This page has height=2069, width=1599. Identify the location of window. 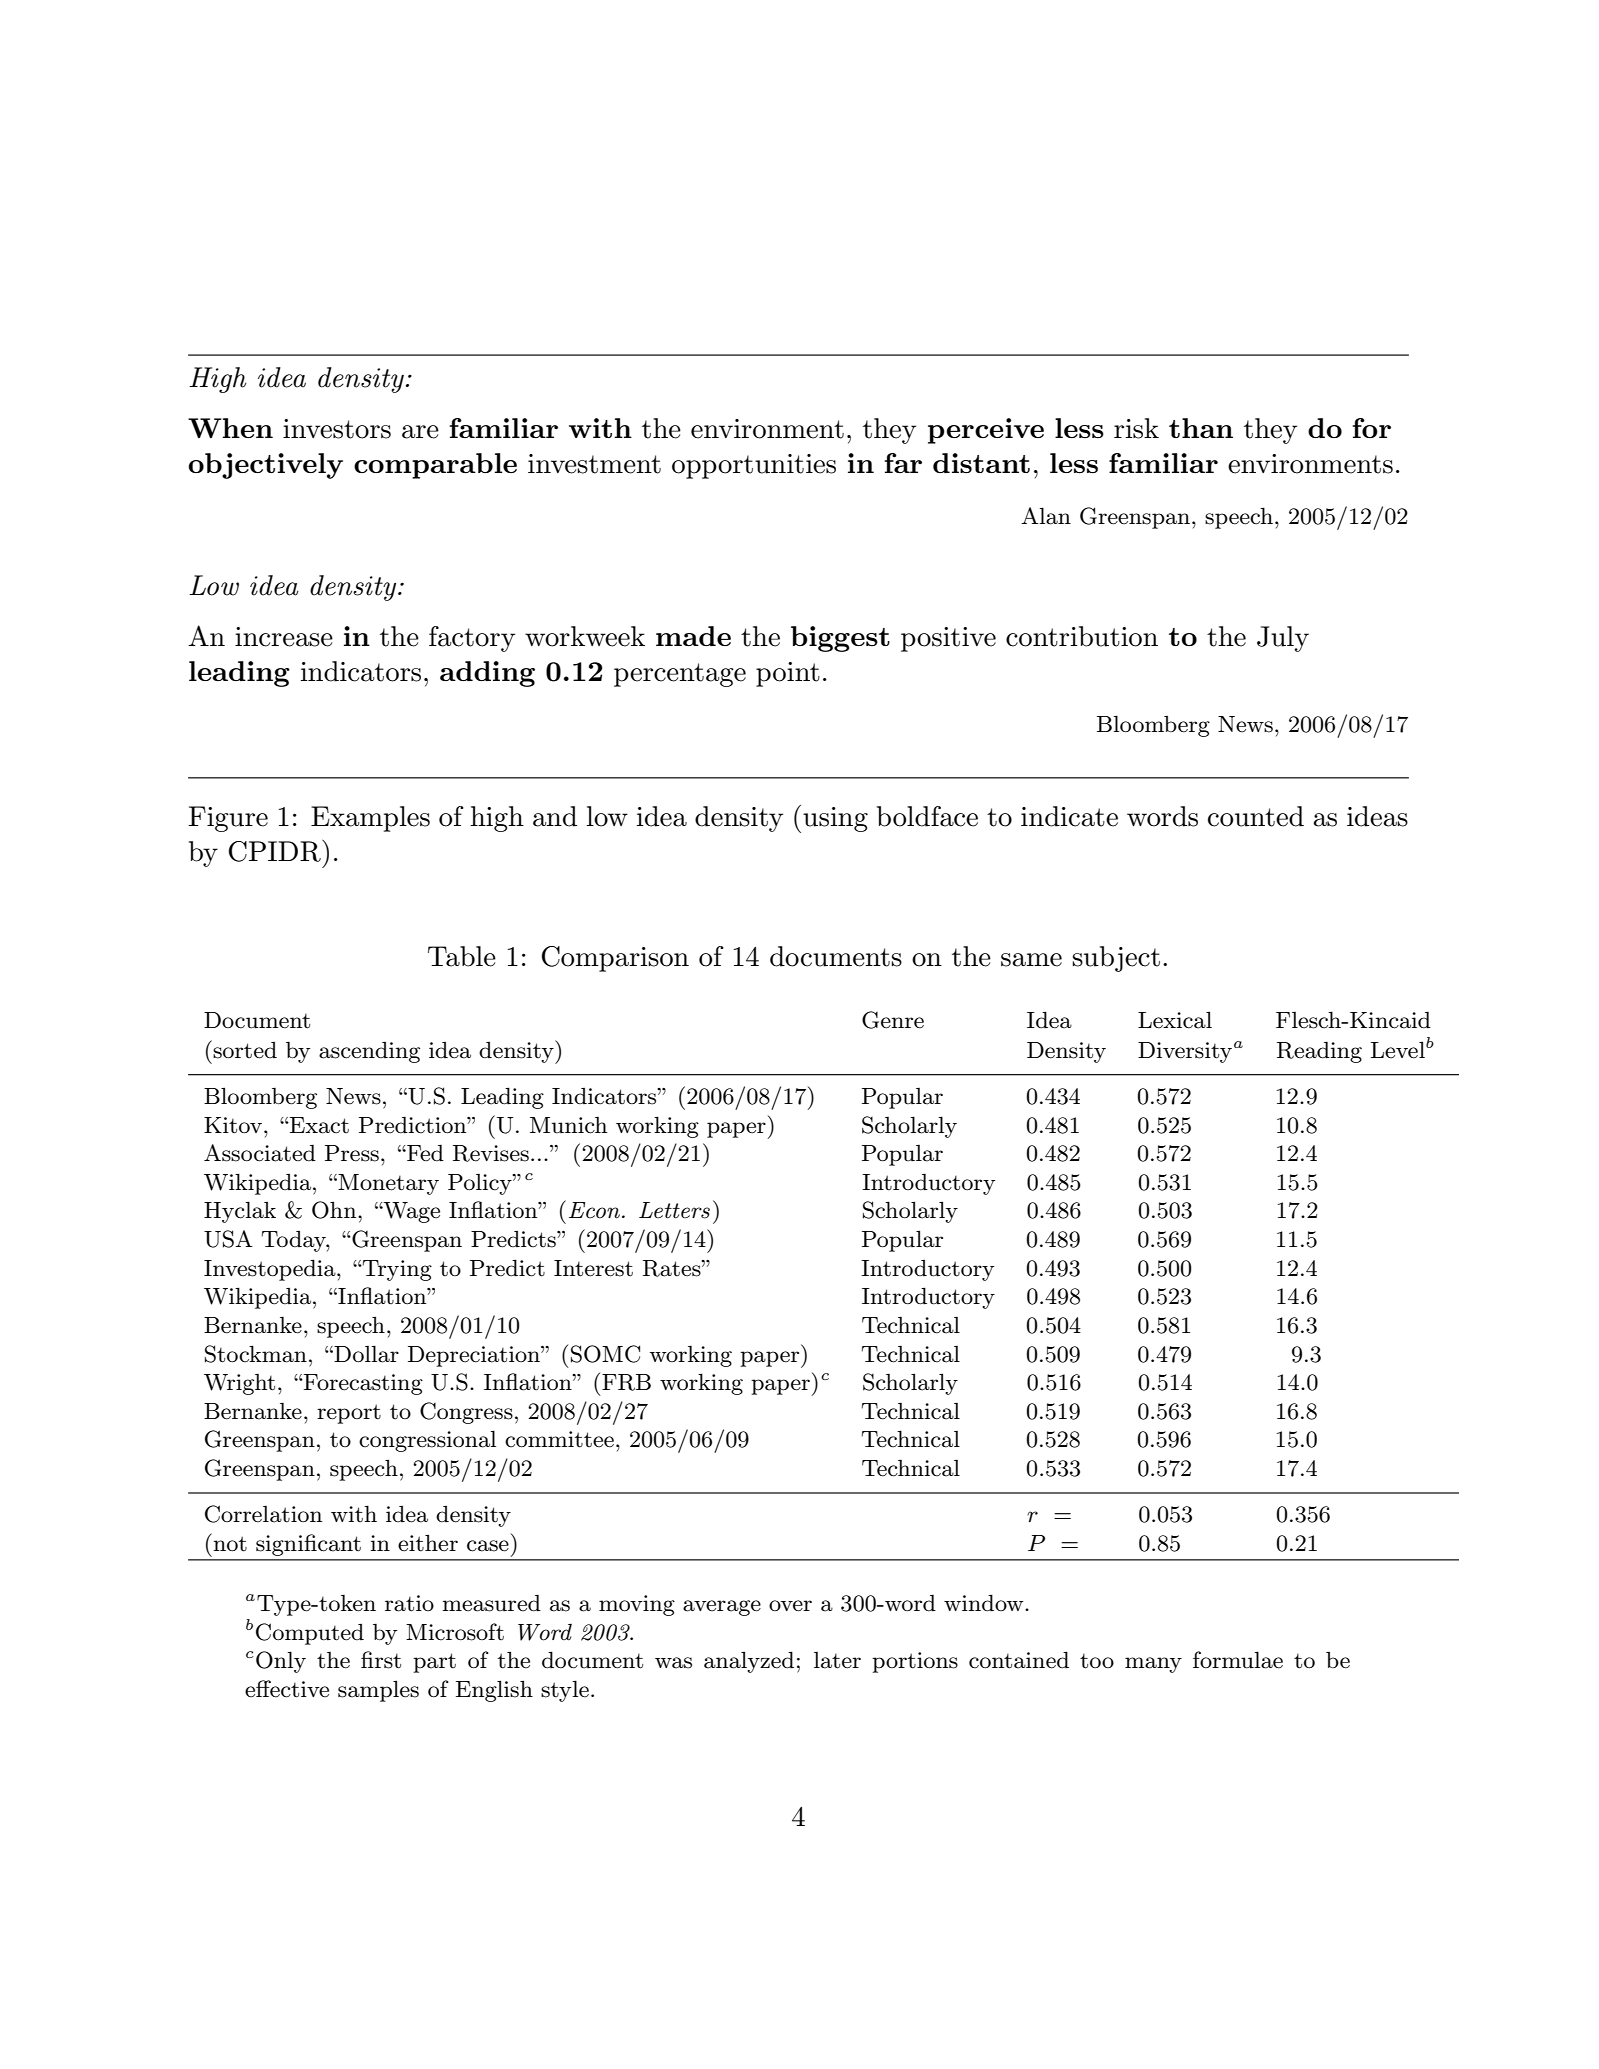
(985, 1603).
